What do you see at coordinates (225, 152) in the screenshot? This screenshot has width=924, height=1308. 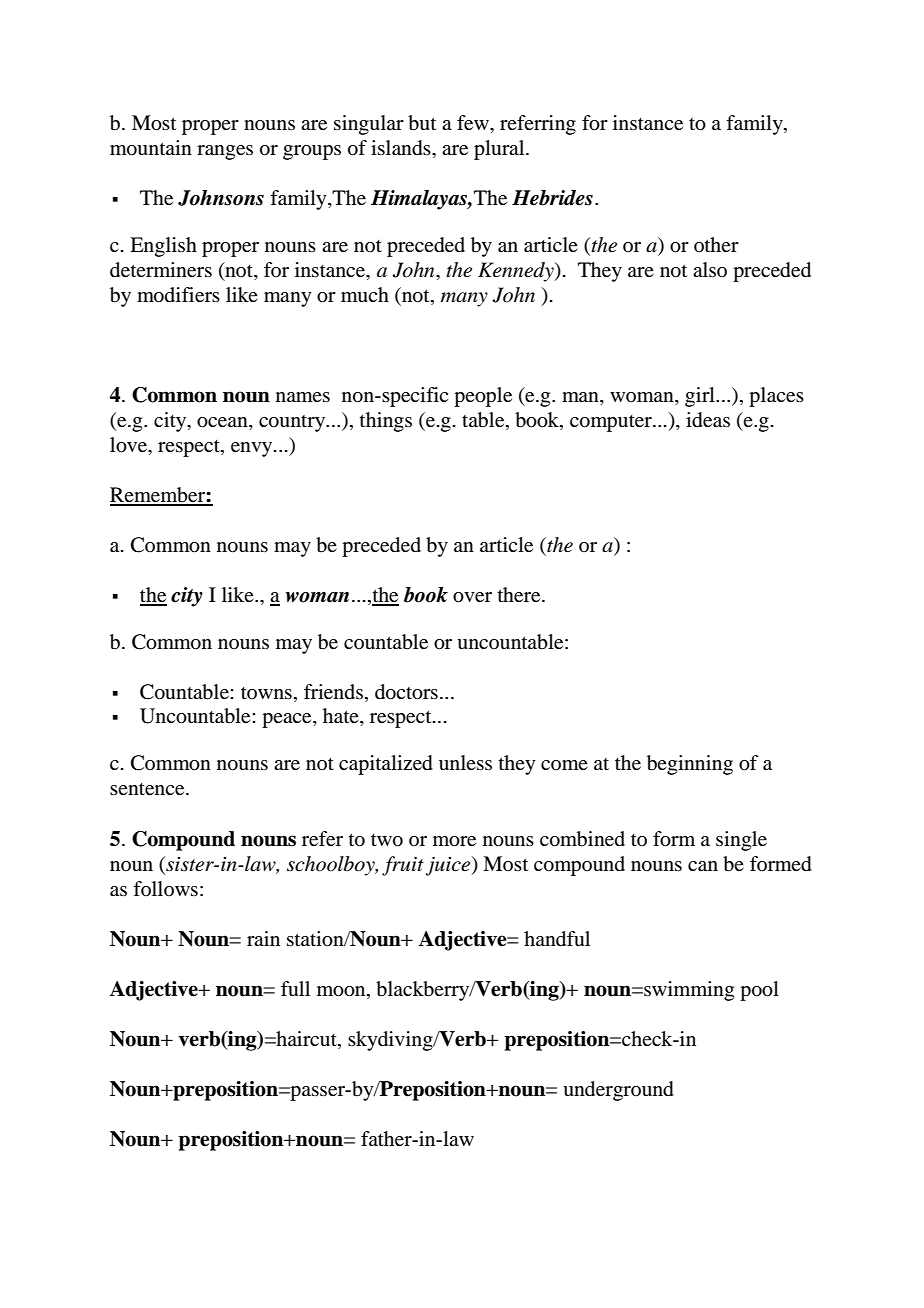 I see `ranges` at bounding box center [225, 152].
